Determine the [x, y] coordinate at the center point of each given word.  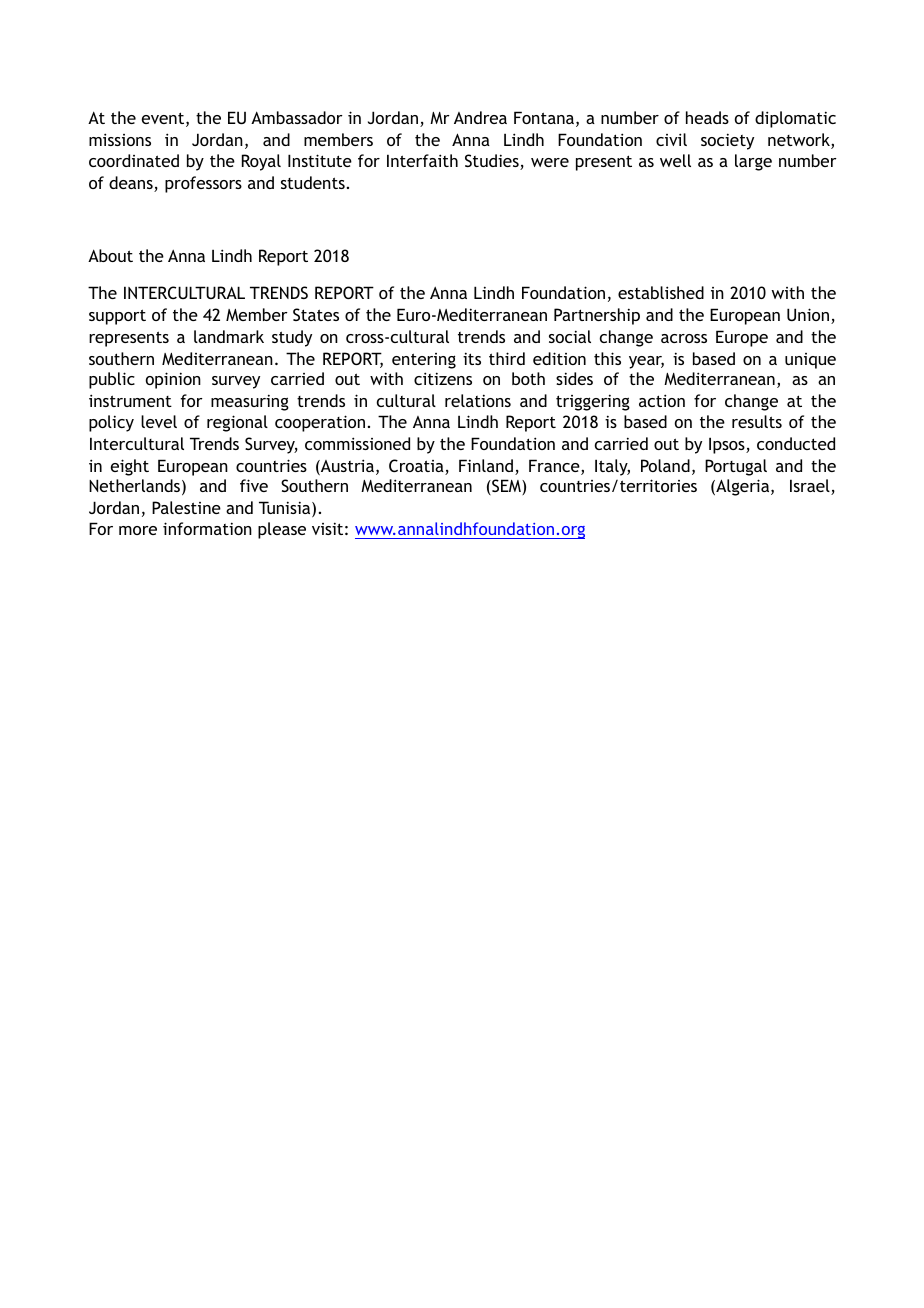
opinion [173, 380]
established [661, 292]
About [110, 255]
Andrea [480, 117]
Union [808, 314]
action [662, 400]
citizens [443, 378]
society [727, 141]
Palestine [186, 507]
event [164, 119]
